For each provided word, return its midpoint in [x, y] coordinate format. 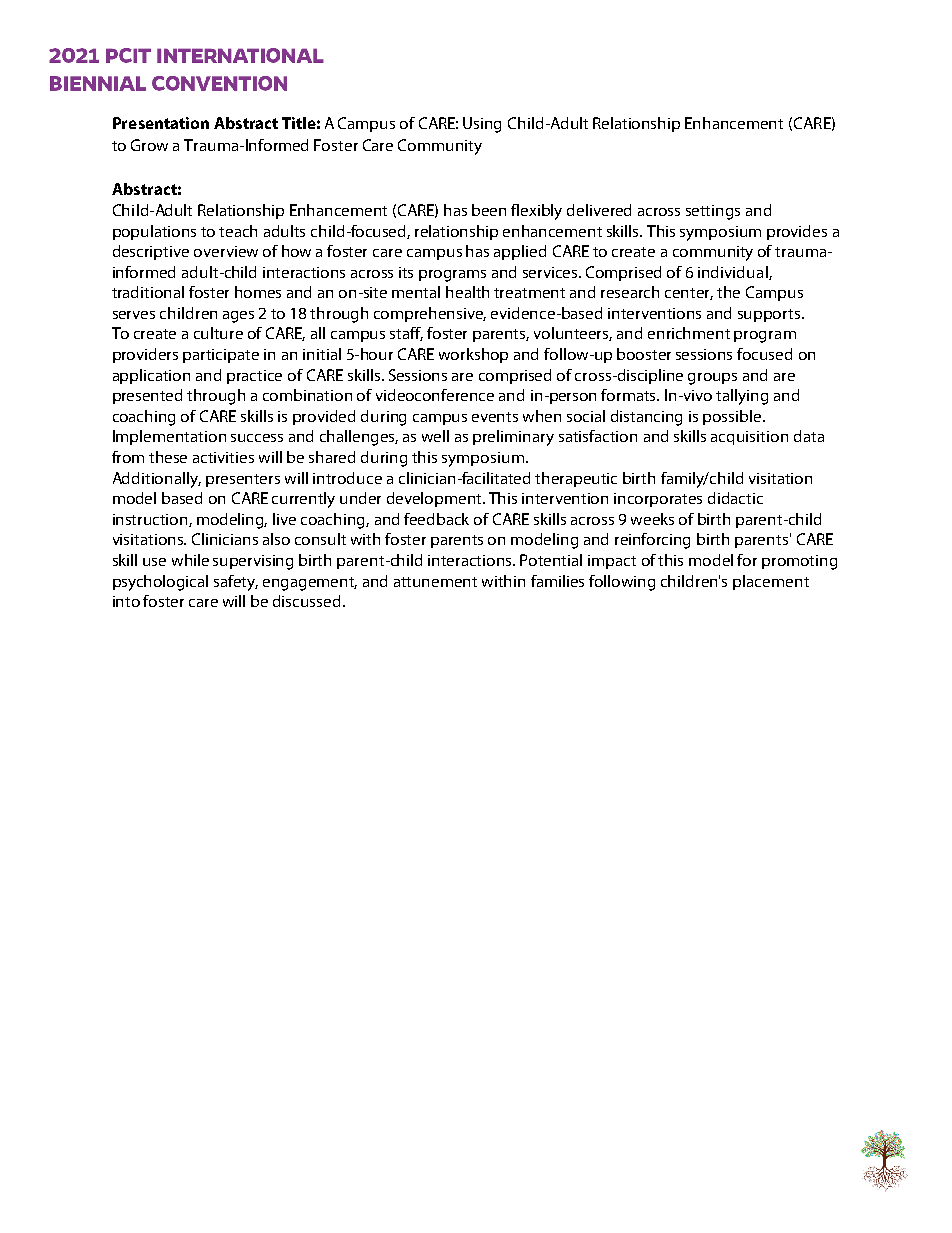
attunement [435, 582]
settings [713, 212]
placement [771, 582]
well [435, 436]
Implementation [169, 437]
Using [482, 125]
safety [236, 583]
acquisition [749, 438]
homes [258, 292]
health [467, 292]
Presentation [161, 123]
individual [734, 273]
